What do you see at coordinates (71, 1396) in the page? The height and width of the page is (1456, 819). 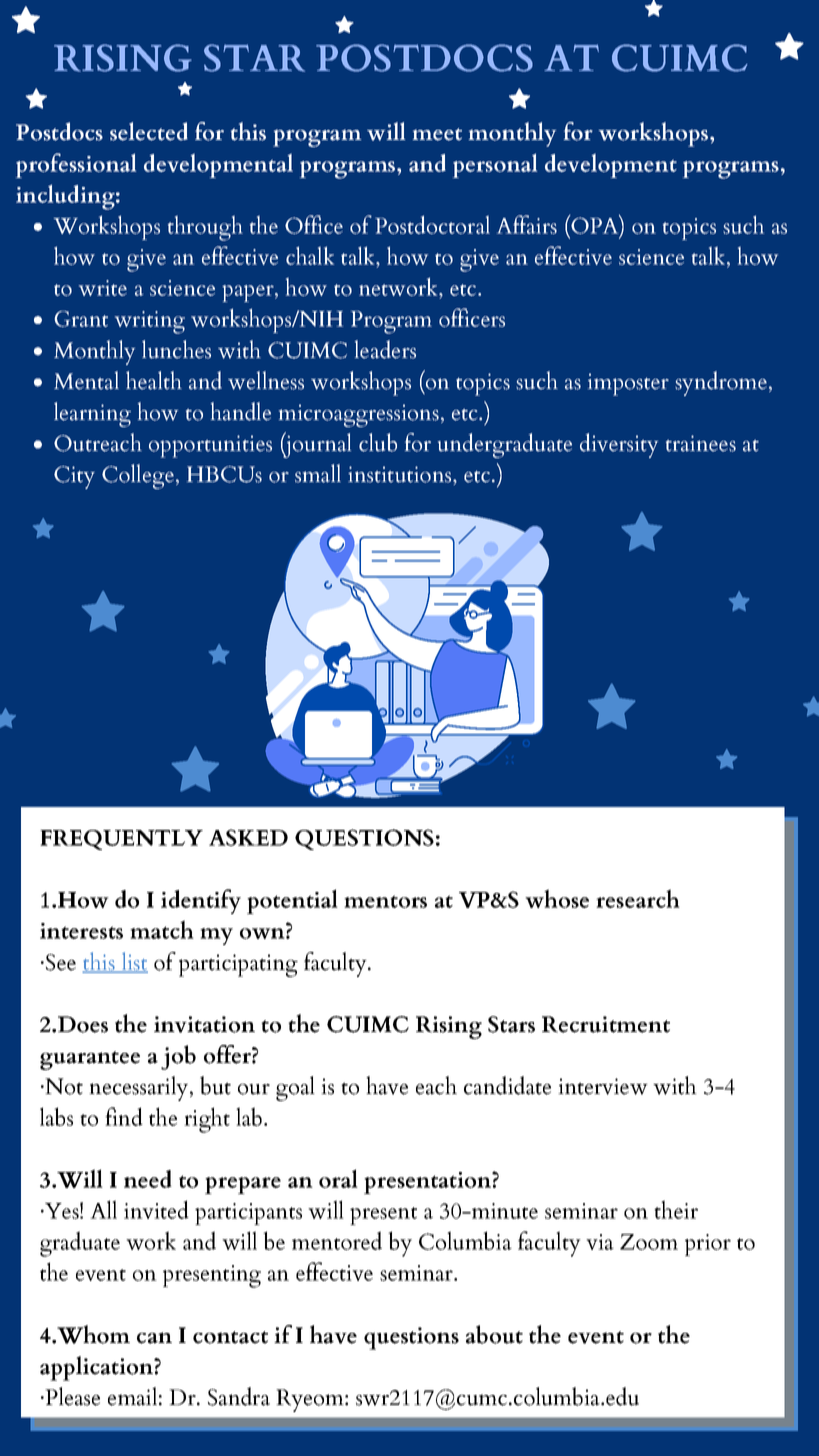 I see `Please` at bounding box center [71, 1396].
